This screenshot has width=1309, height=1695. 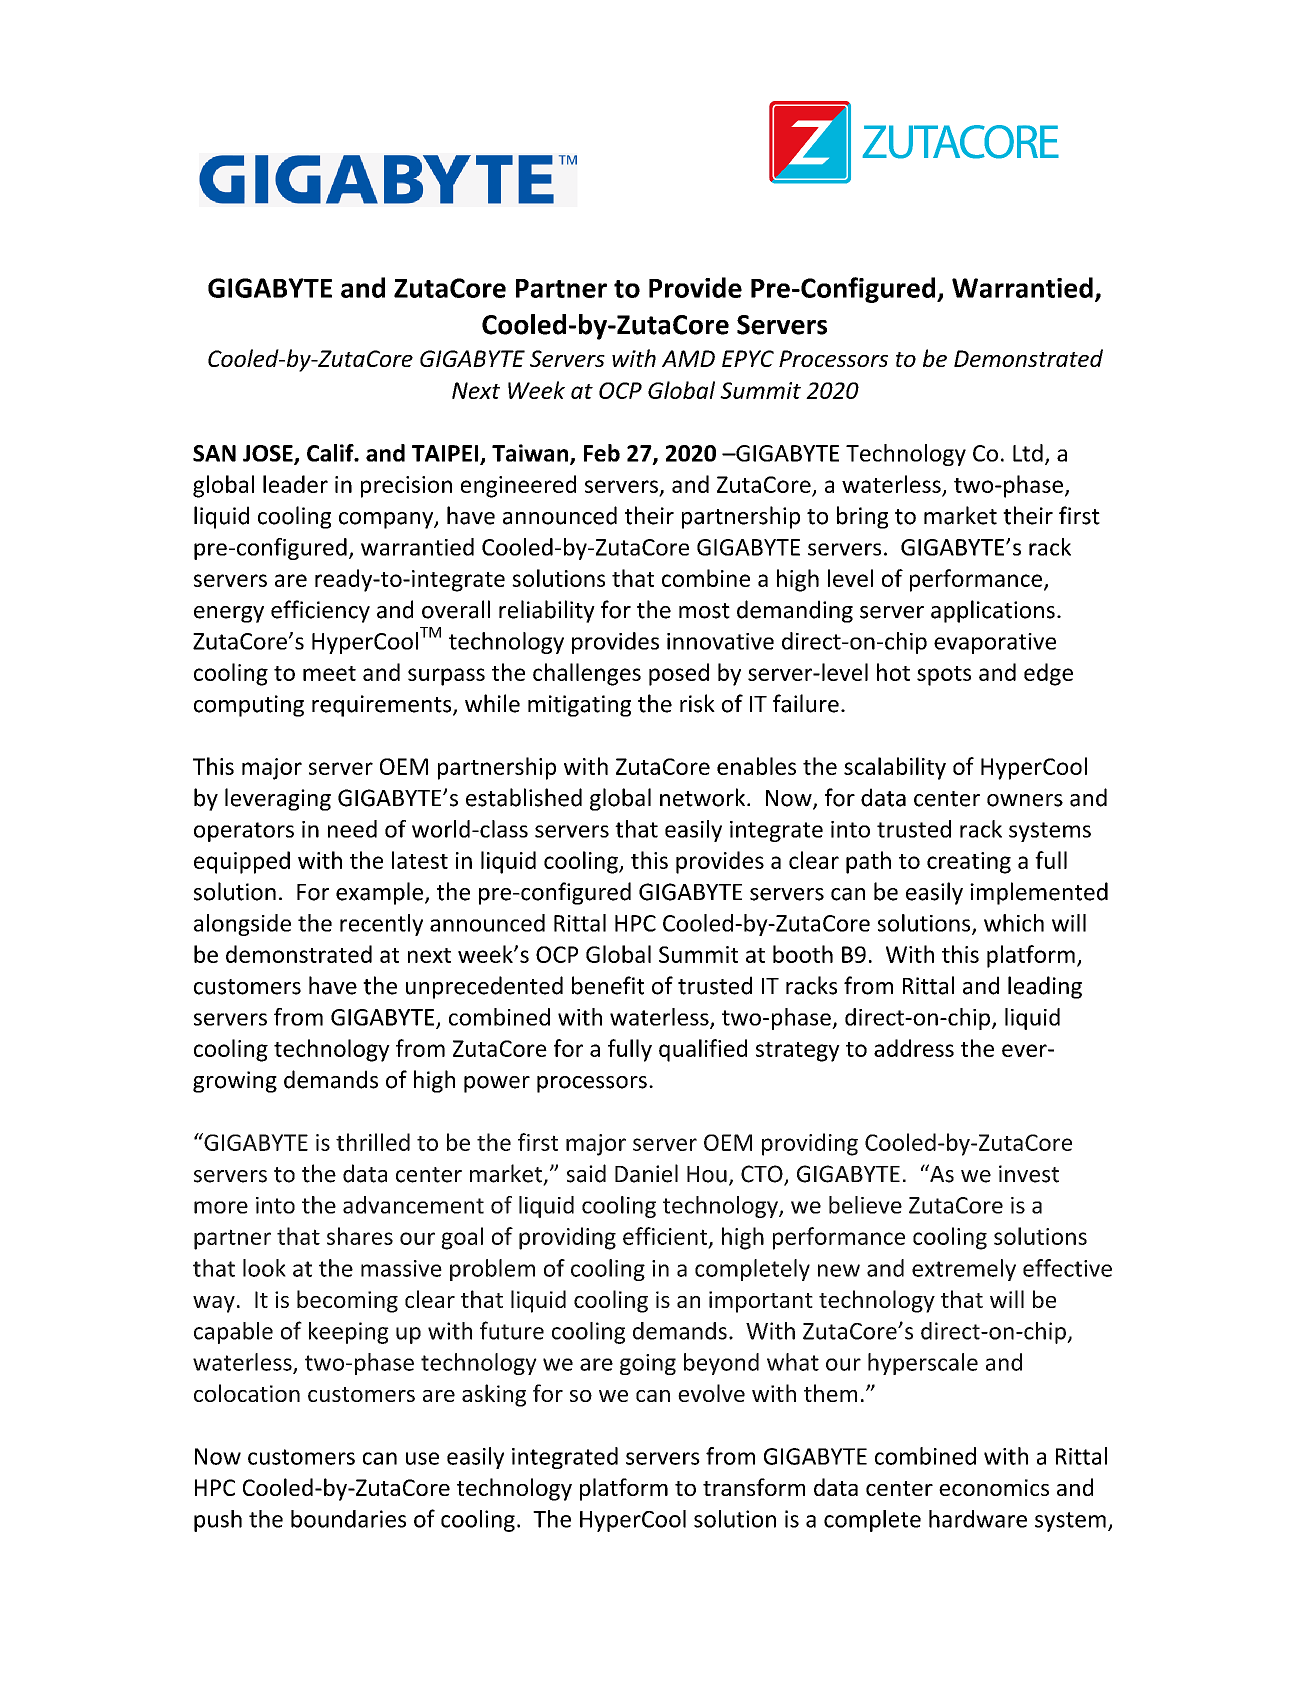 What do you see at coordinates (348, 1519) in the screenshot?
I see `boundaries` at bounding box center [348, 1519].
